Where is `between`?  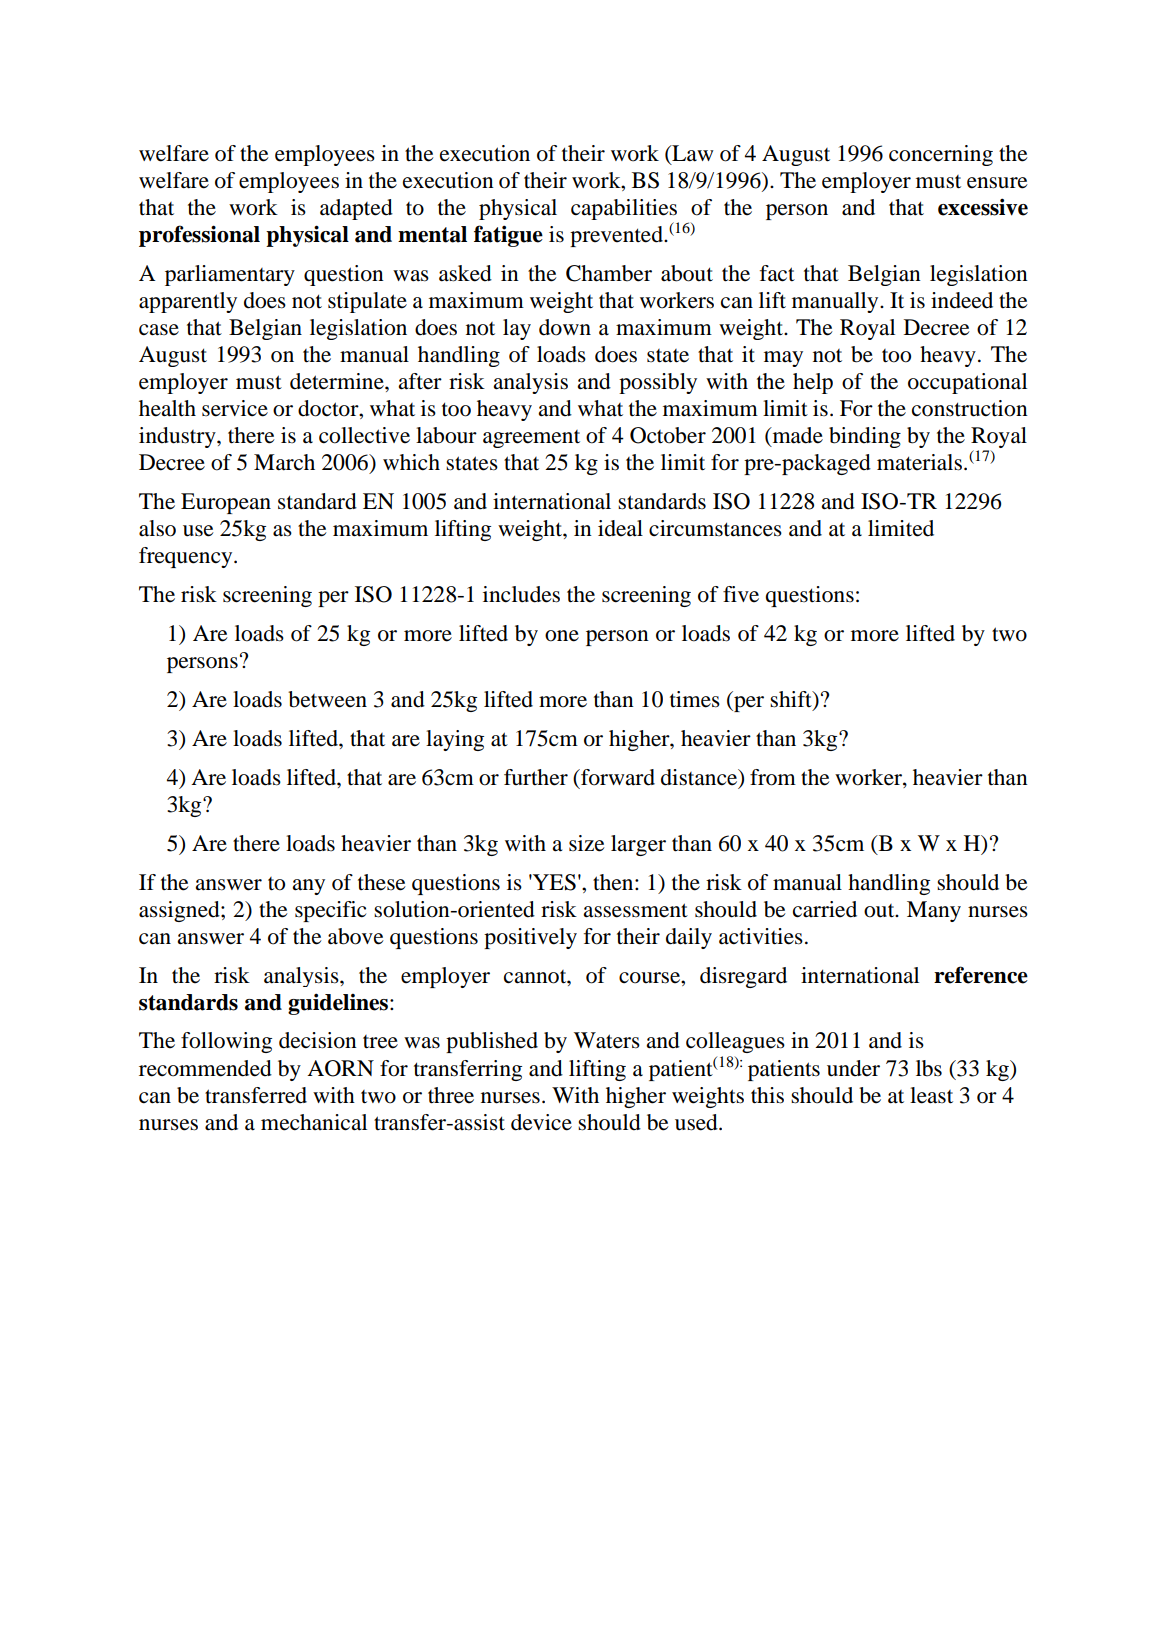 between is located at coordinates (327, 699).
